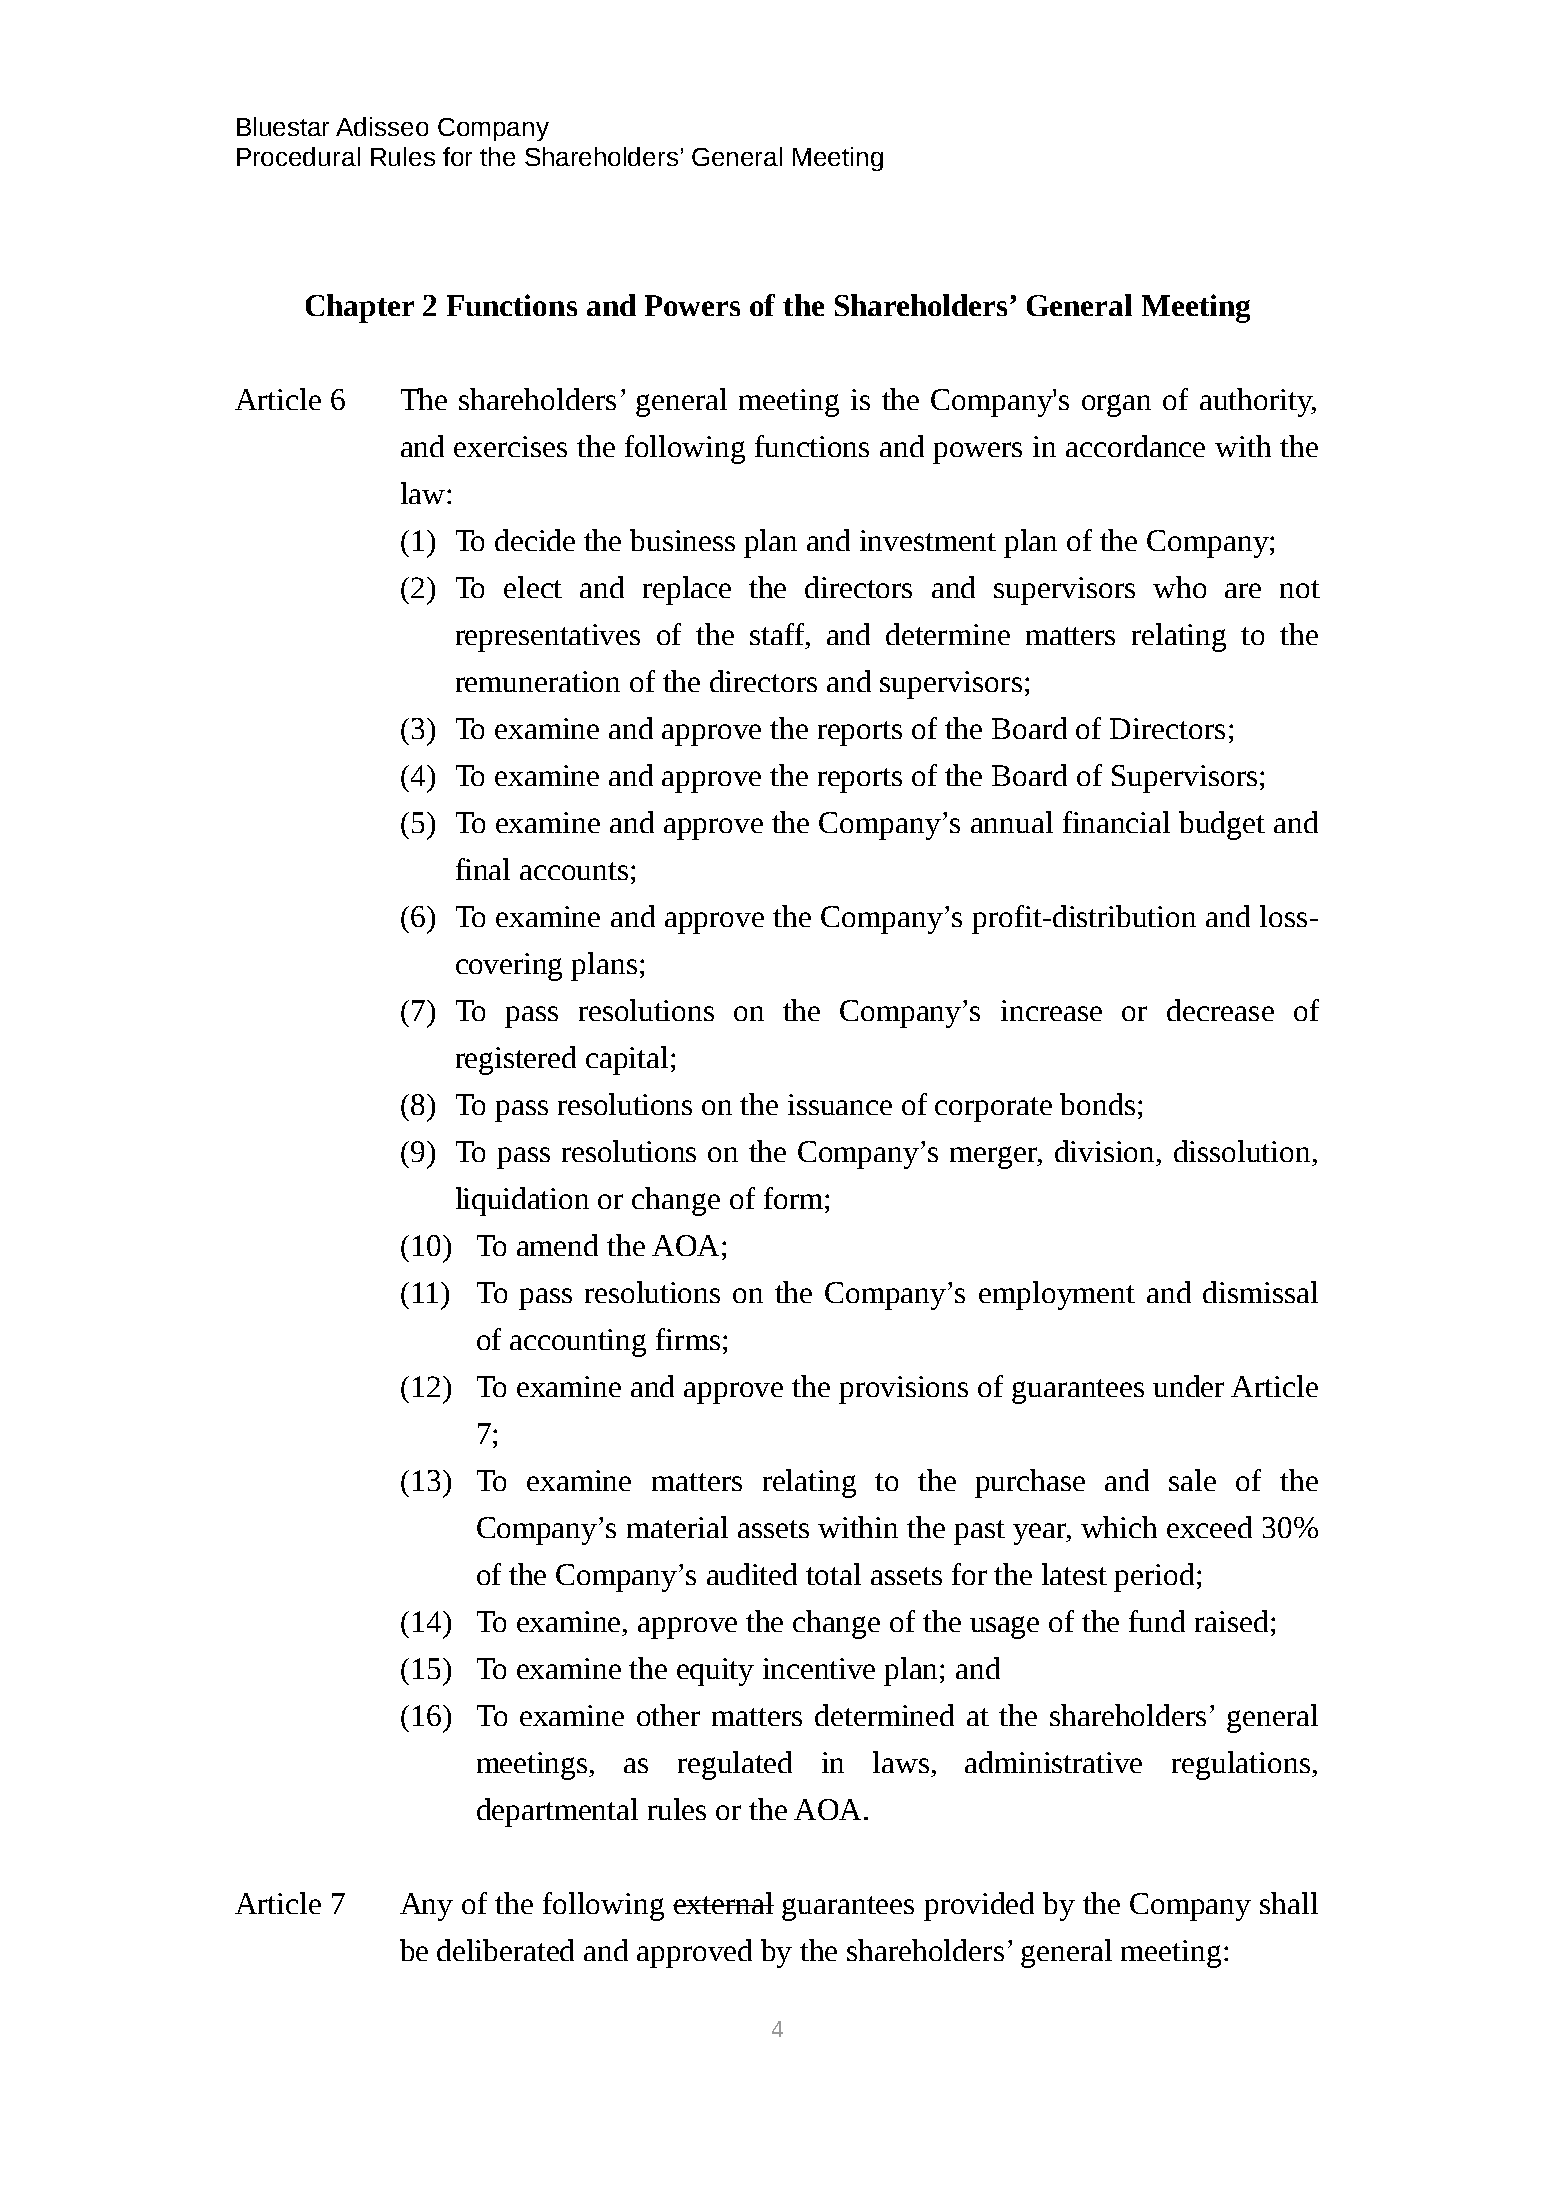  What do you see at coordinates (1222, 825) in the screenshot?
I see `budget` at bounding box center [1222, 825].
